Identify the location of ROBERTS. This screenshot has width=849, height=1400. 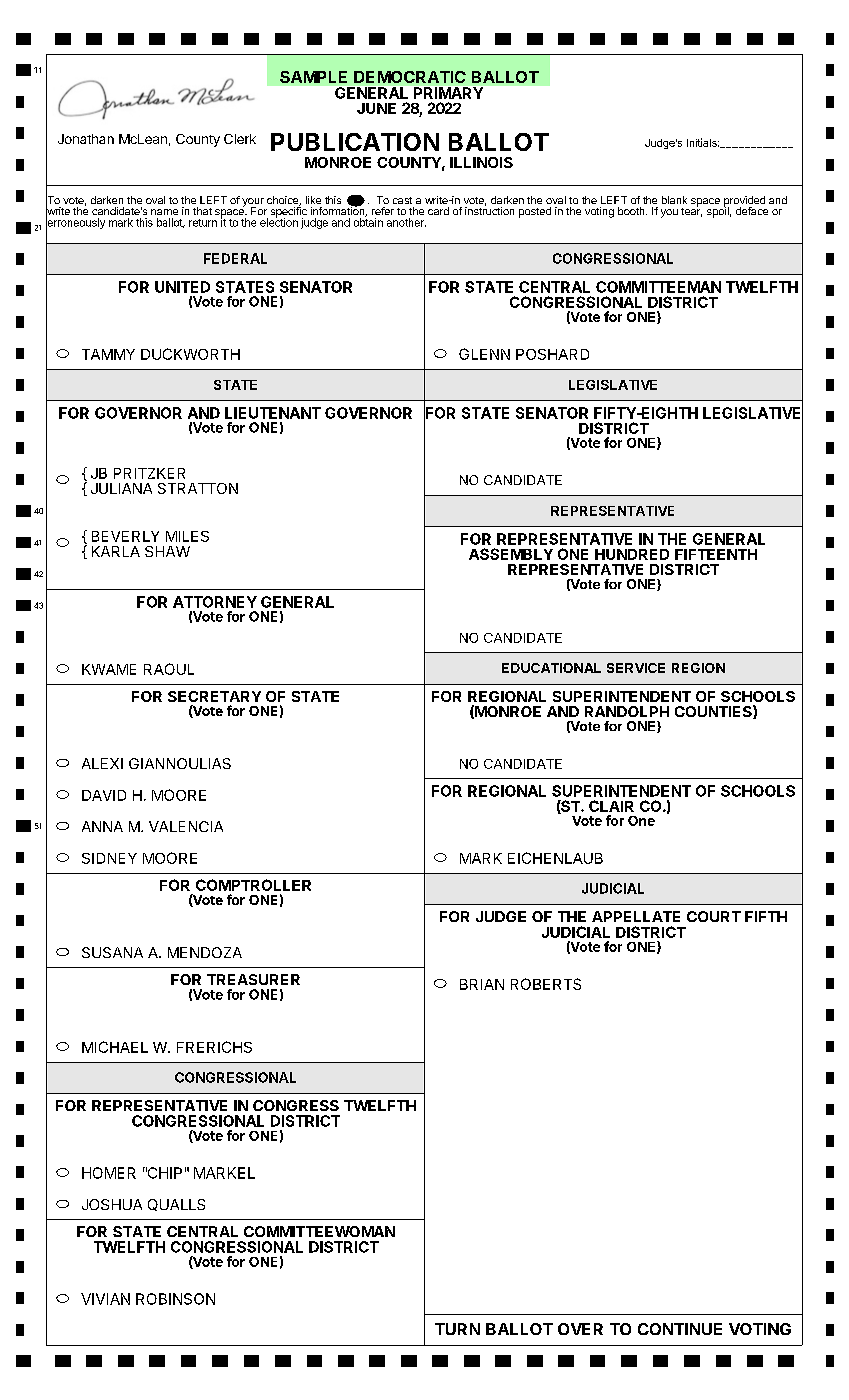
(546, 984).
